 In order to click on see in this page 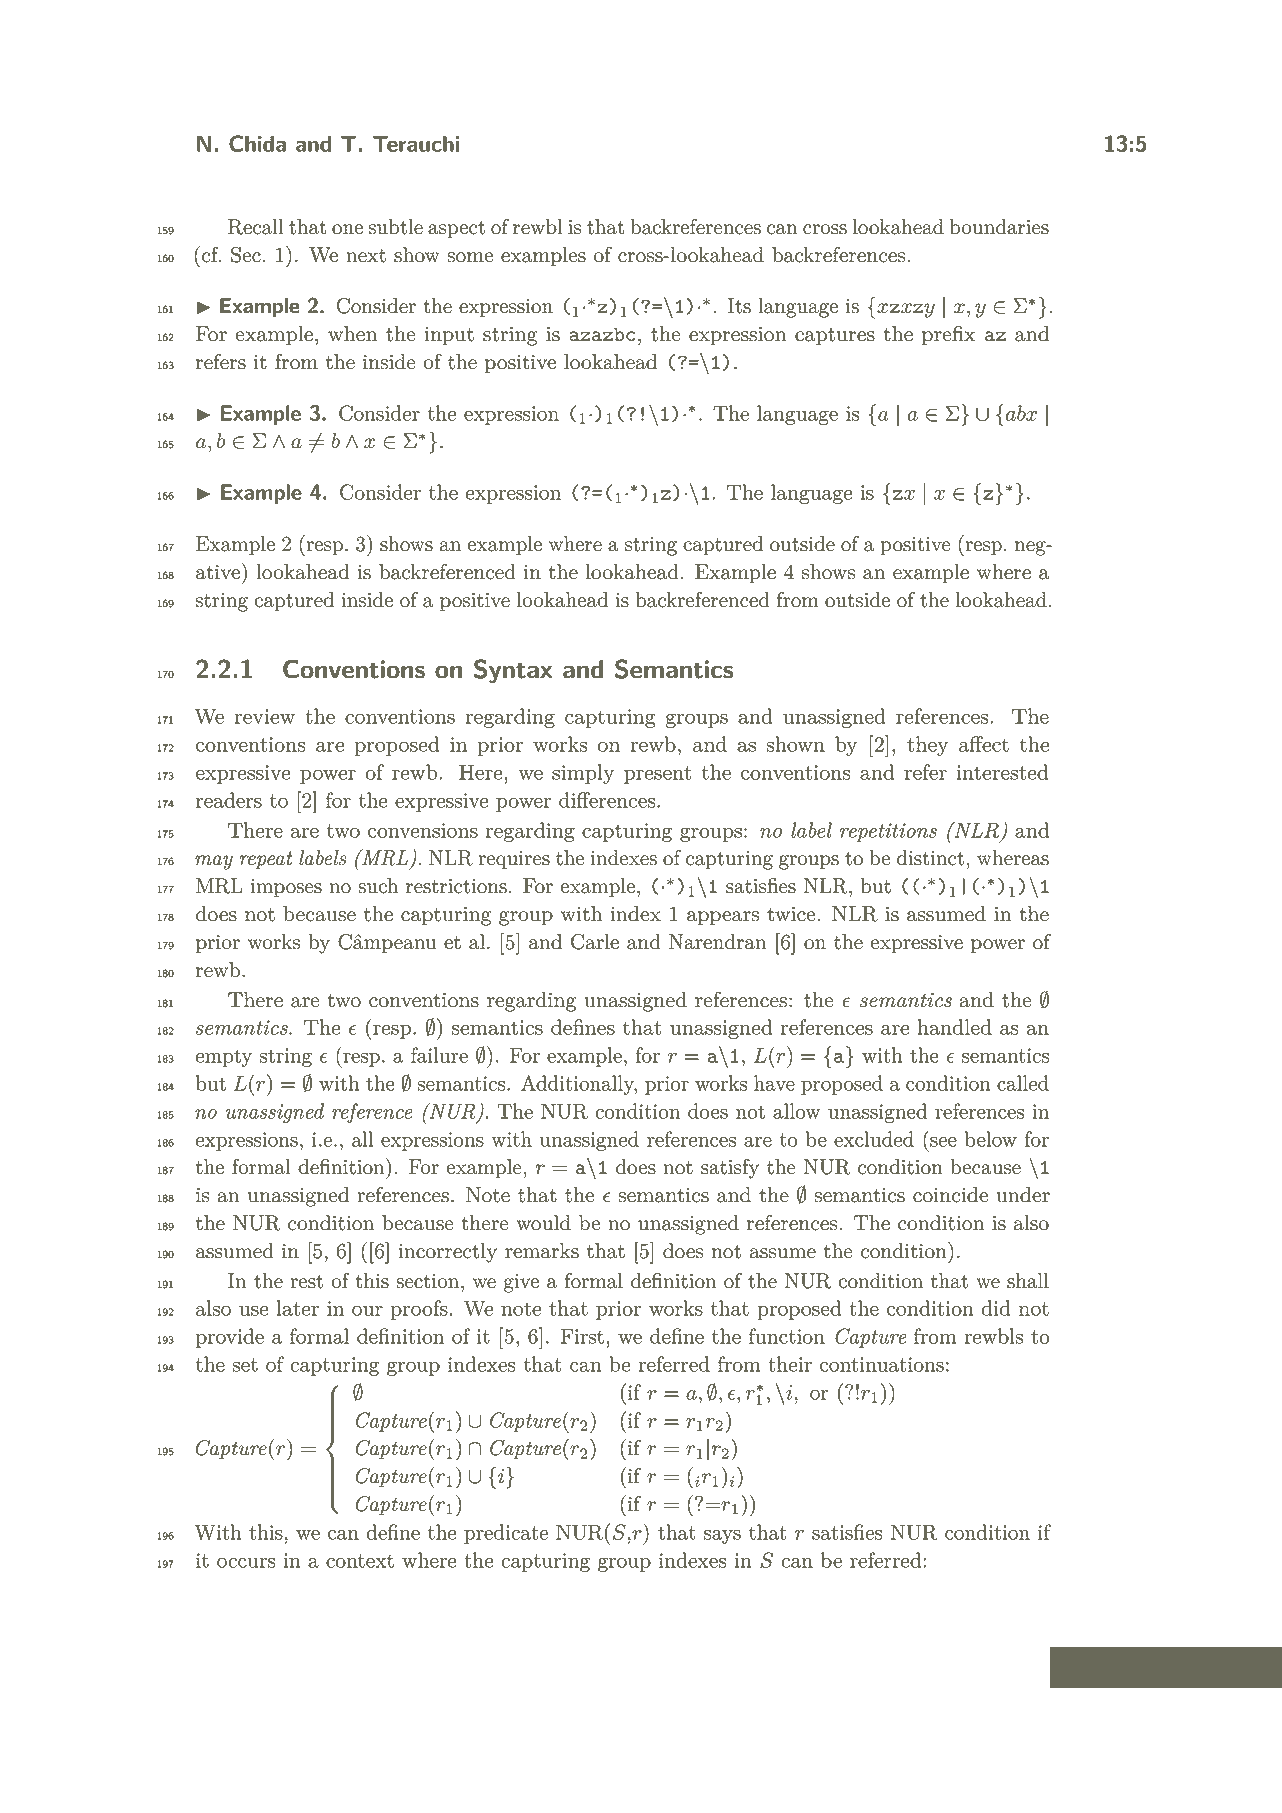, I will do `click(943, 1141)`.
